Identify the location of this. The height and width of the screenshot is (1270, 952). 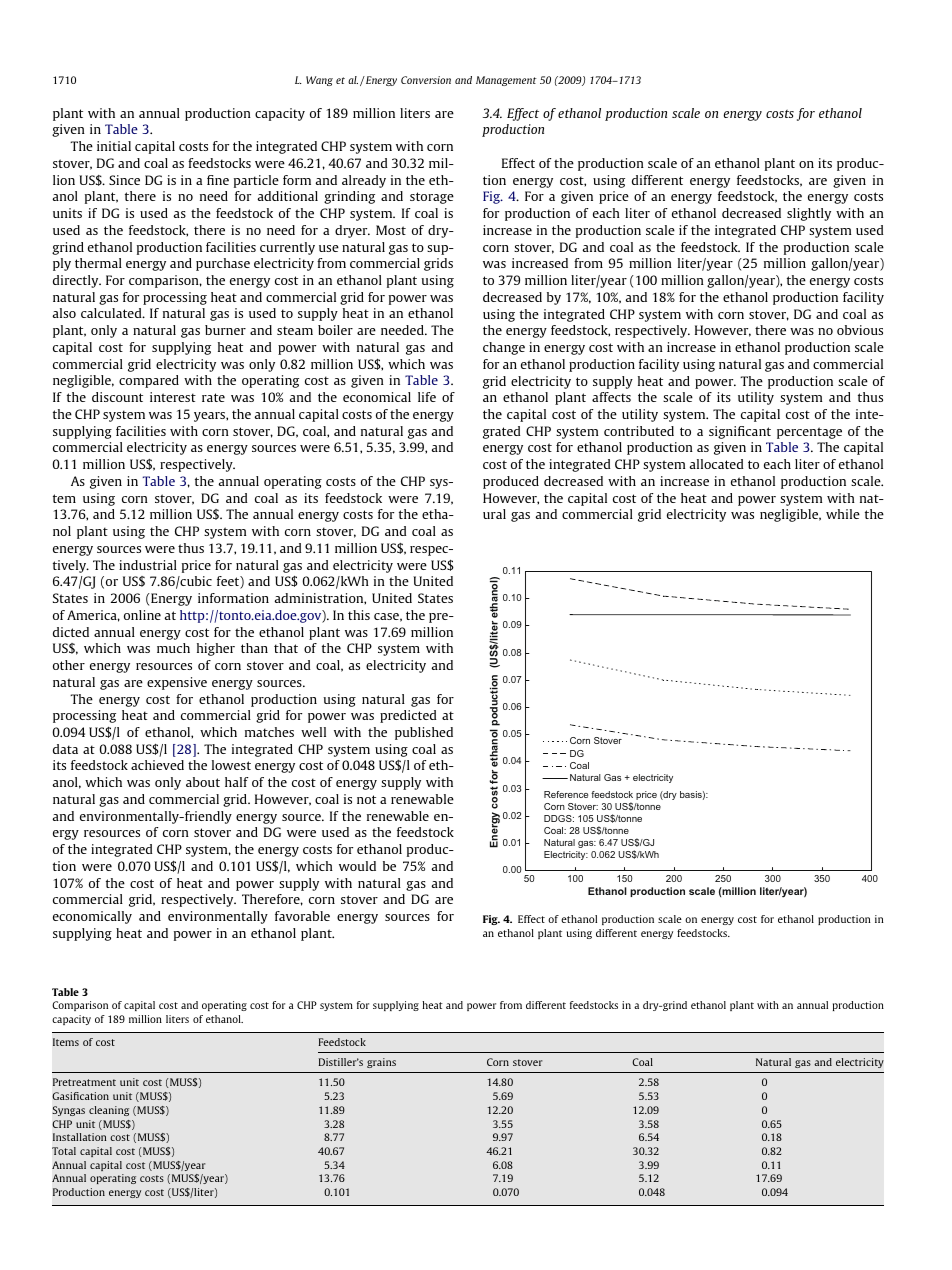
(359, 615).
